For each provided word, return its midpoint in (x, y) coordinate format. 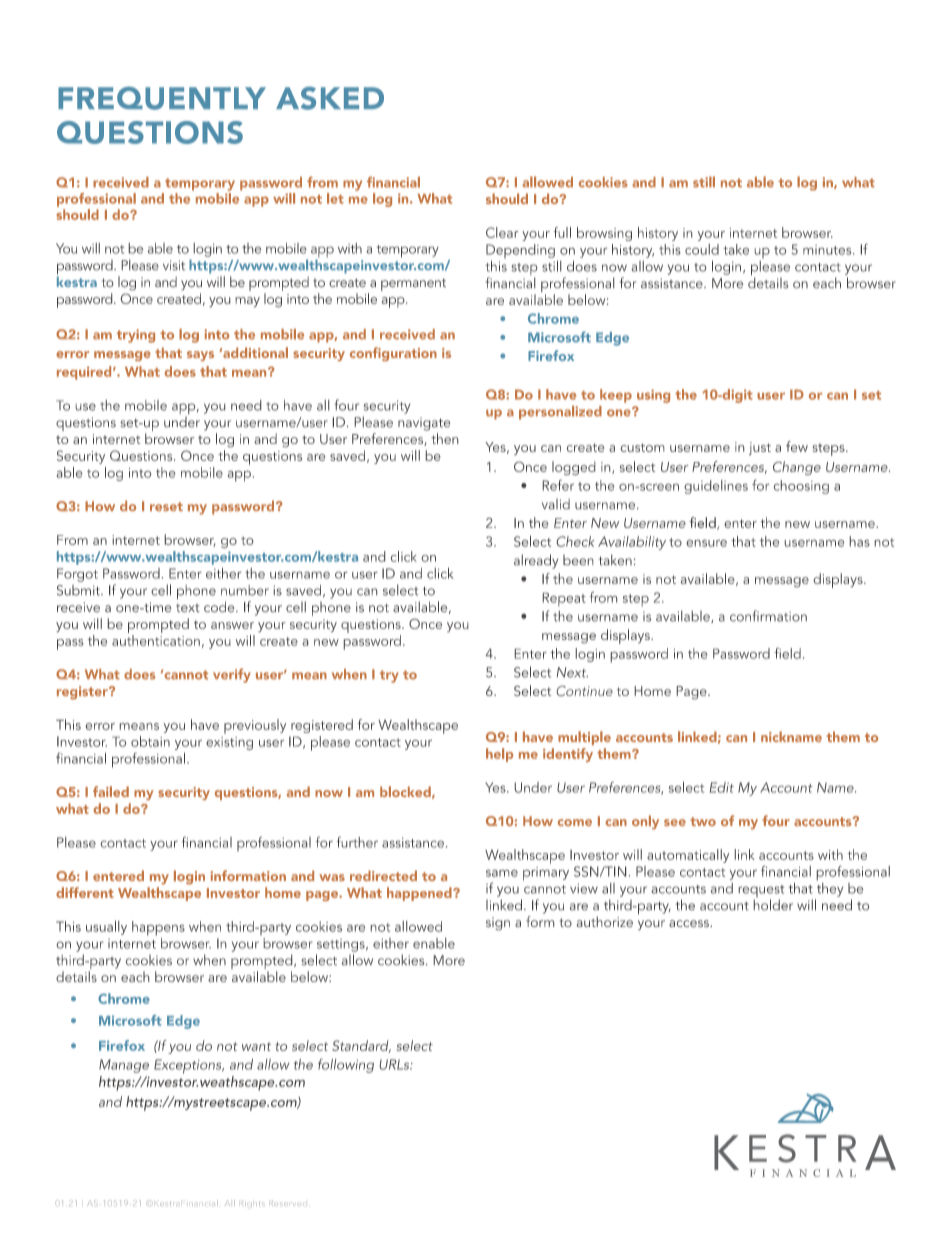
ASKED (330, 98)
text (188, 608)
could (702, 249)
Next (572, 672)
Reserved (289, 1203)
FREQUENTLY (162, 98)
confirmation (768, 616)
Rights (253, 1203)
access (690, 923)
